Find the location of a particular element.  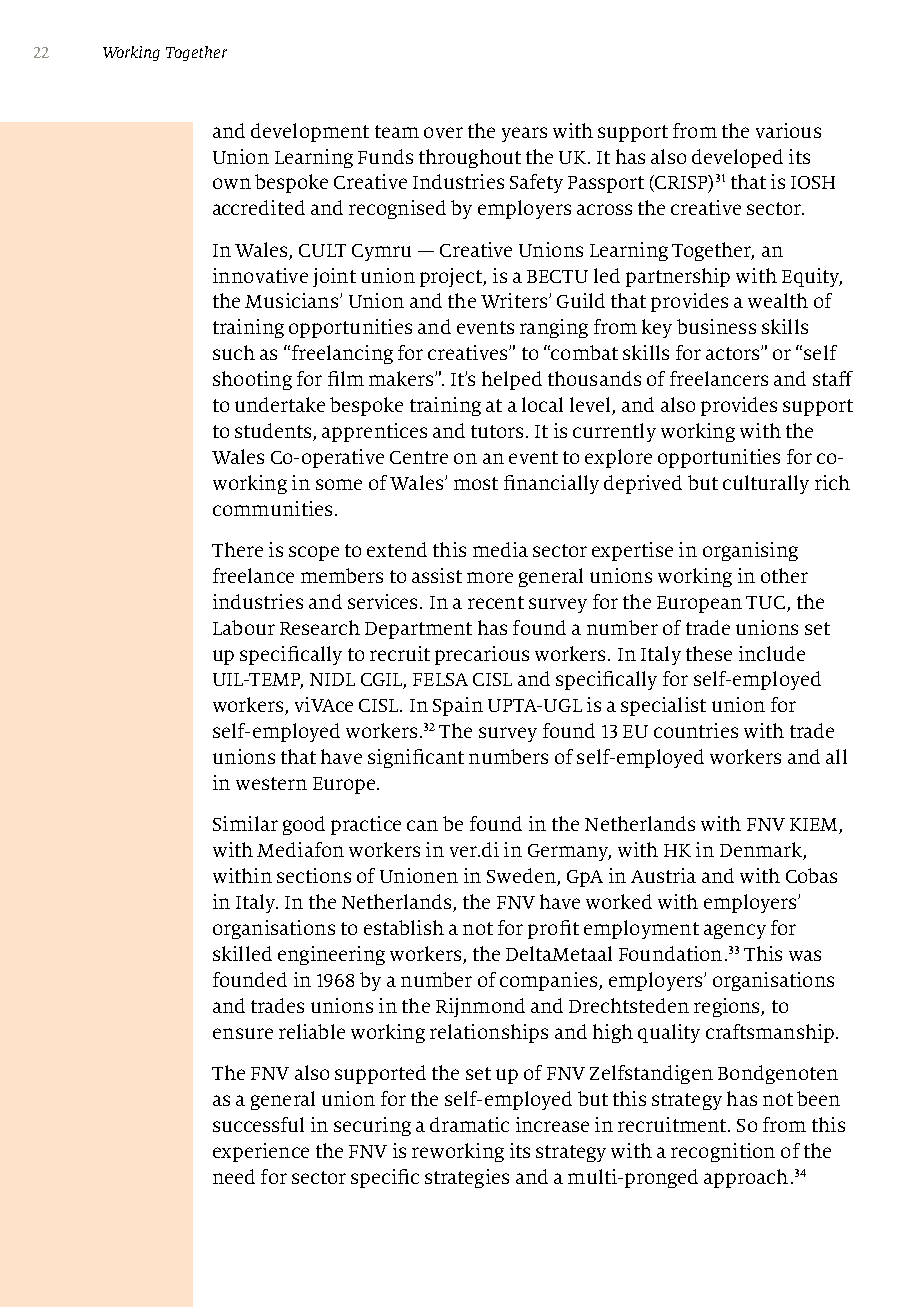

precarious is located at coordinates (482, 655).
